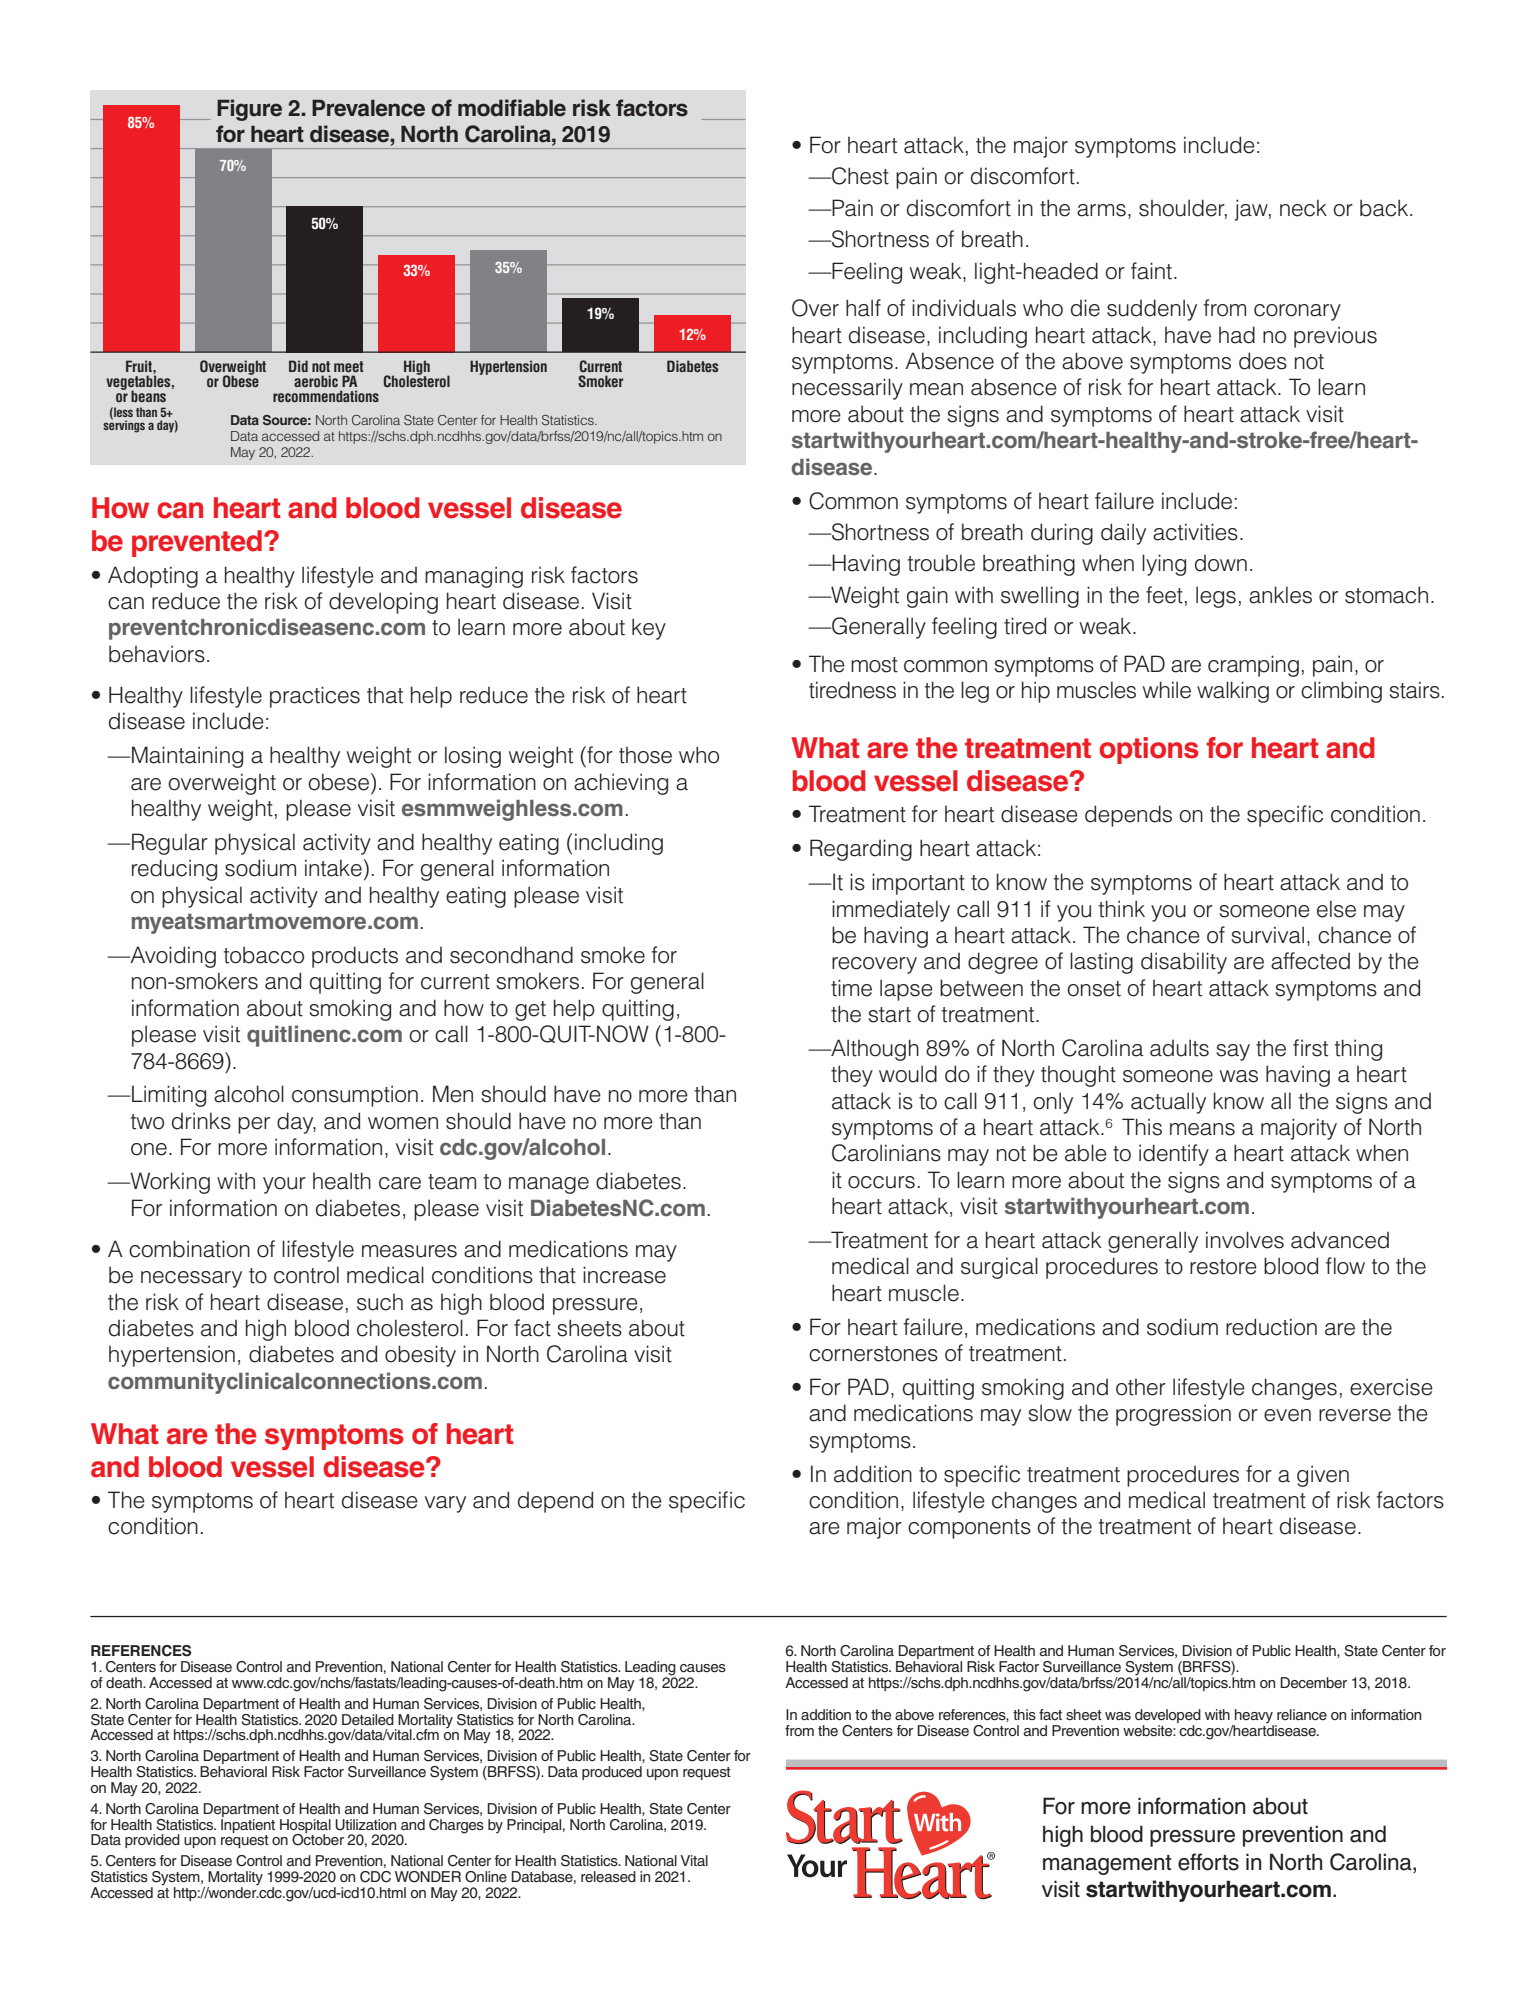 The width and height of the image is (1537, 1989). I want to click on Figure, so click(249, 110).
